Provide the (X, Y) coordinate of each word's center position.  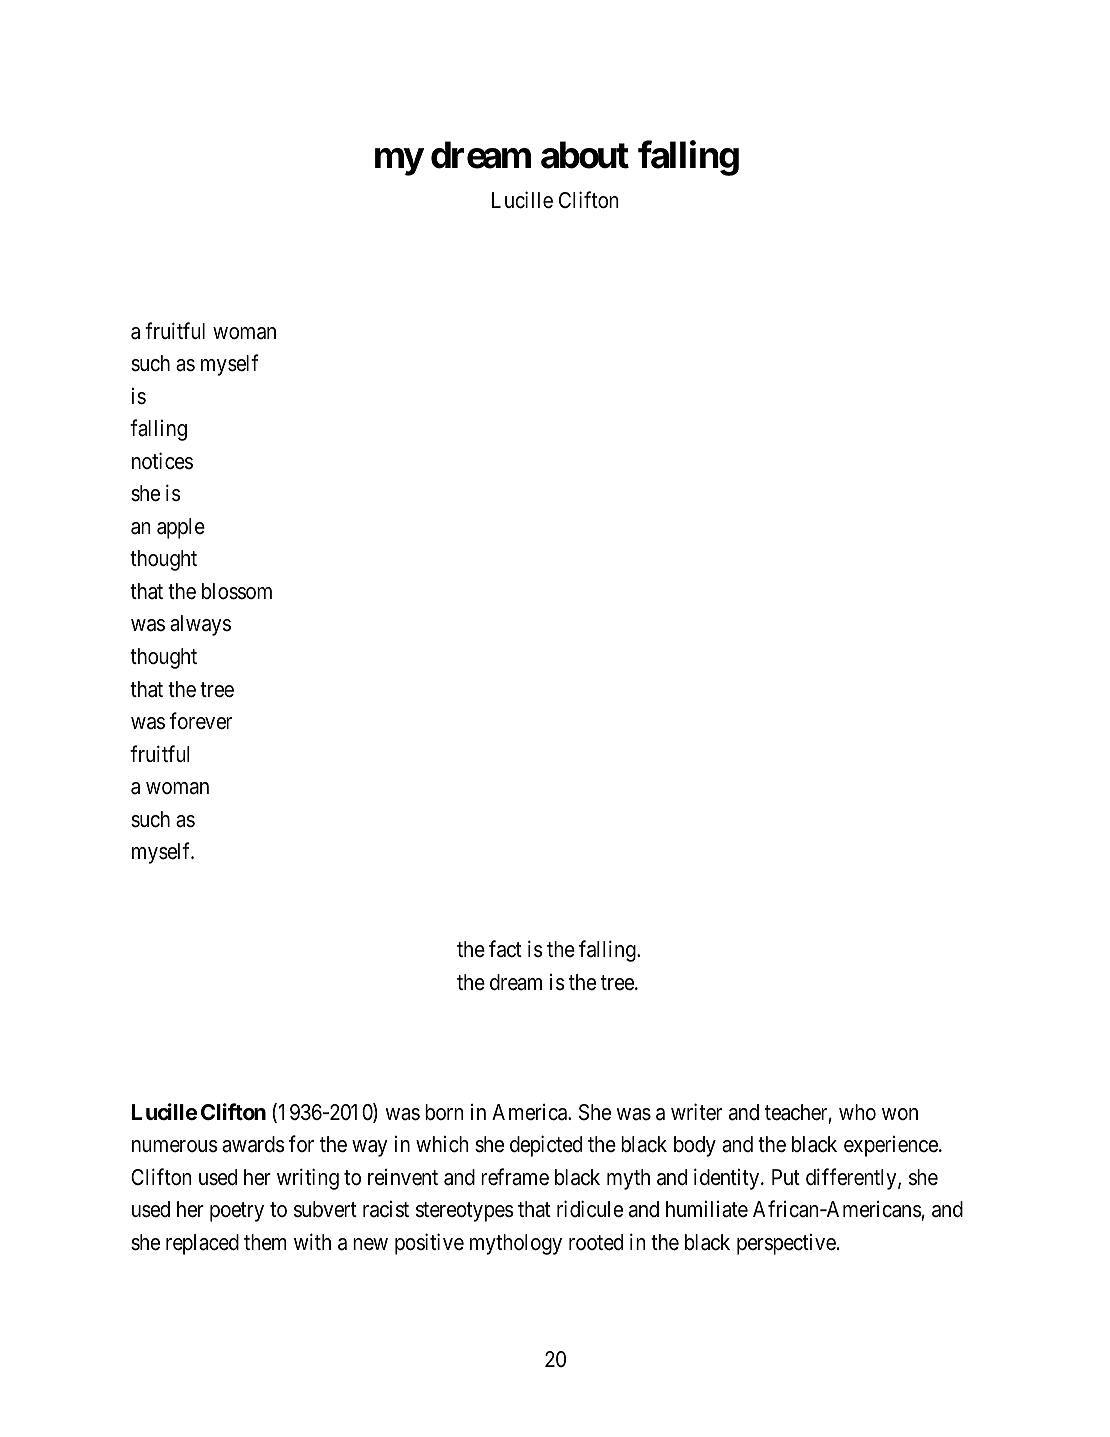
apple (181, 528)
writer (696, 1112)
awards (253, 1144)
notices (162, 461)
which (442, 1144)
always (200, 625)
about (585, 155)
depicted (546, 1146)
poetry (237, 1212)
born (444, 1112)
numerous (175, 1146)
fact (505, 949)
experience (892, 1146)
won (900, 1114)
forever (201, 721)
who (857, 1112)
